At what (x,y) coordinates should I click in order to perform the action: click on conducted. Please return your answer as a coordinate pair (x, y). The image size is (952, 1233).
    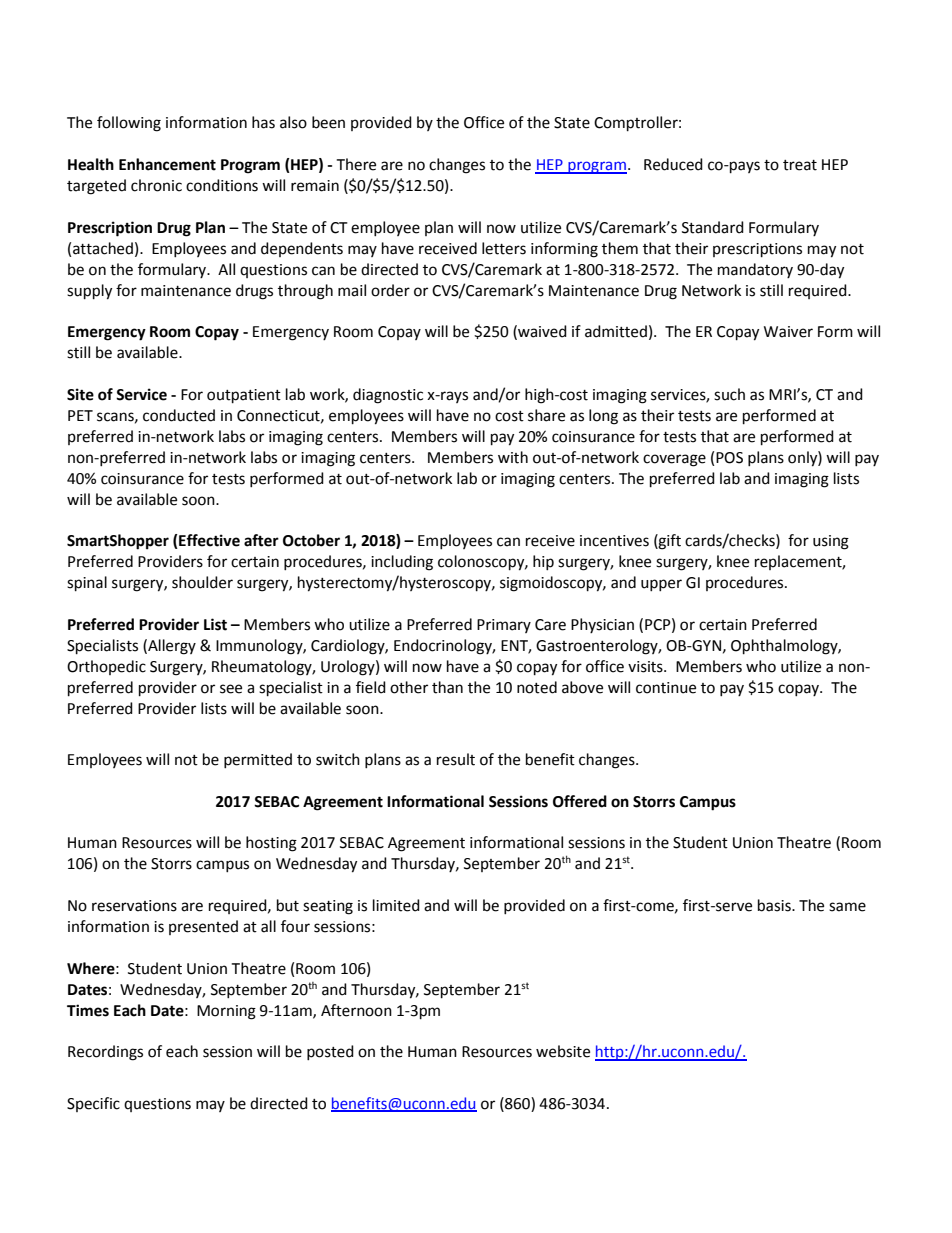
    Looking at the image, I should click on (179, 415).
